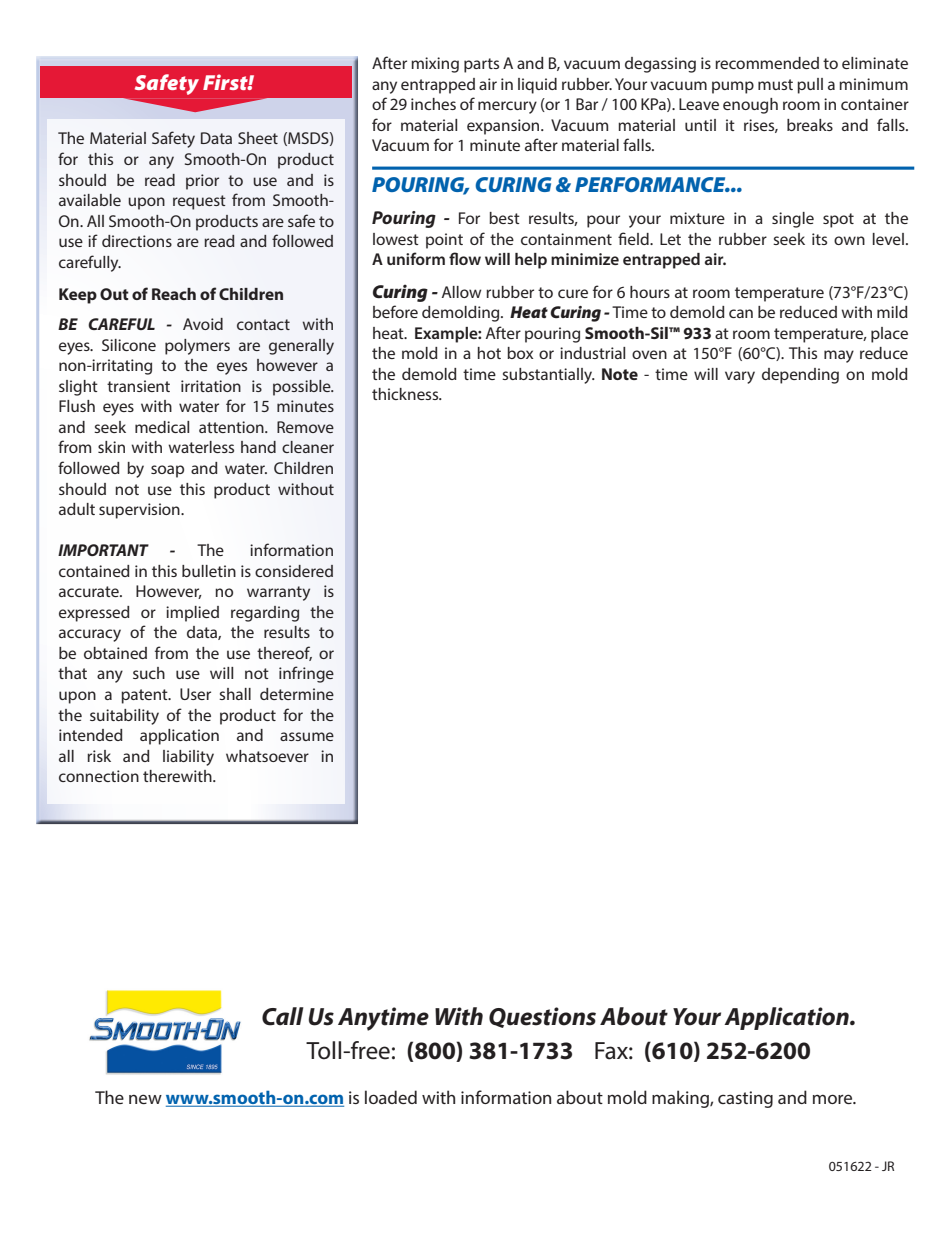 Image resolution: width=952 pixels, height=1233 pixels. Describe the element at coordinates (294, 571) in the page. I see `considered` at that location.
